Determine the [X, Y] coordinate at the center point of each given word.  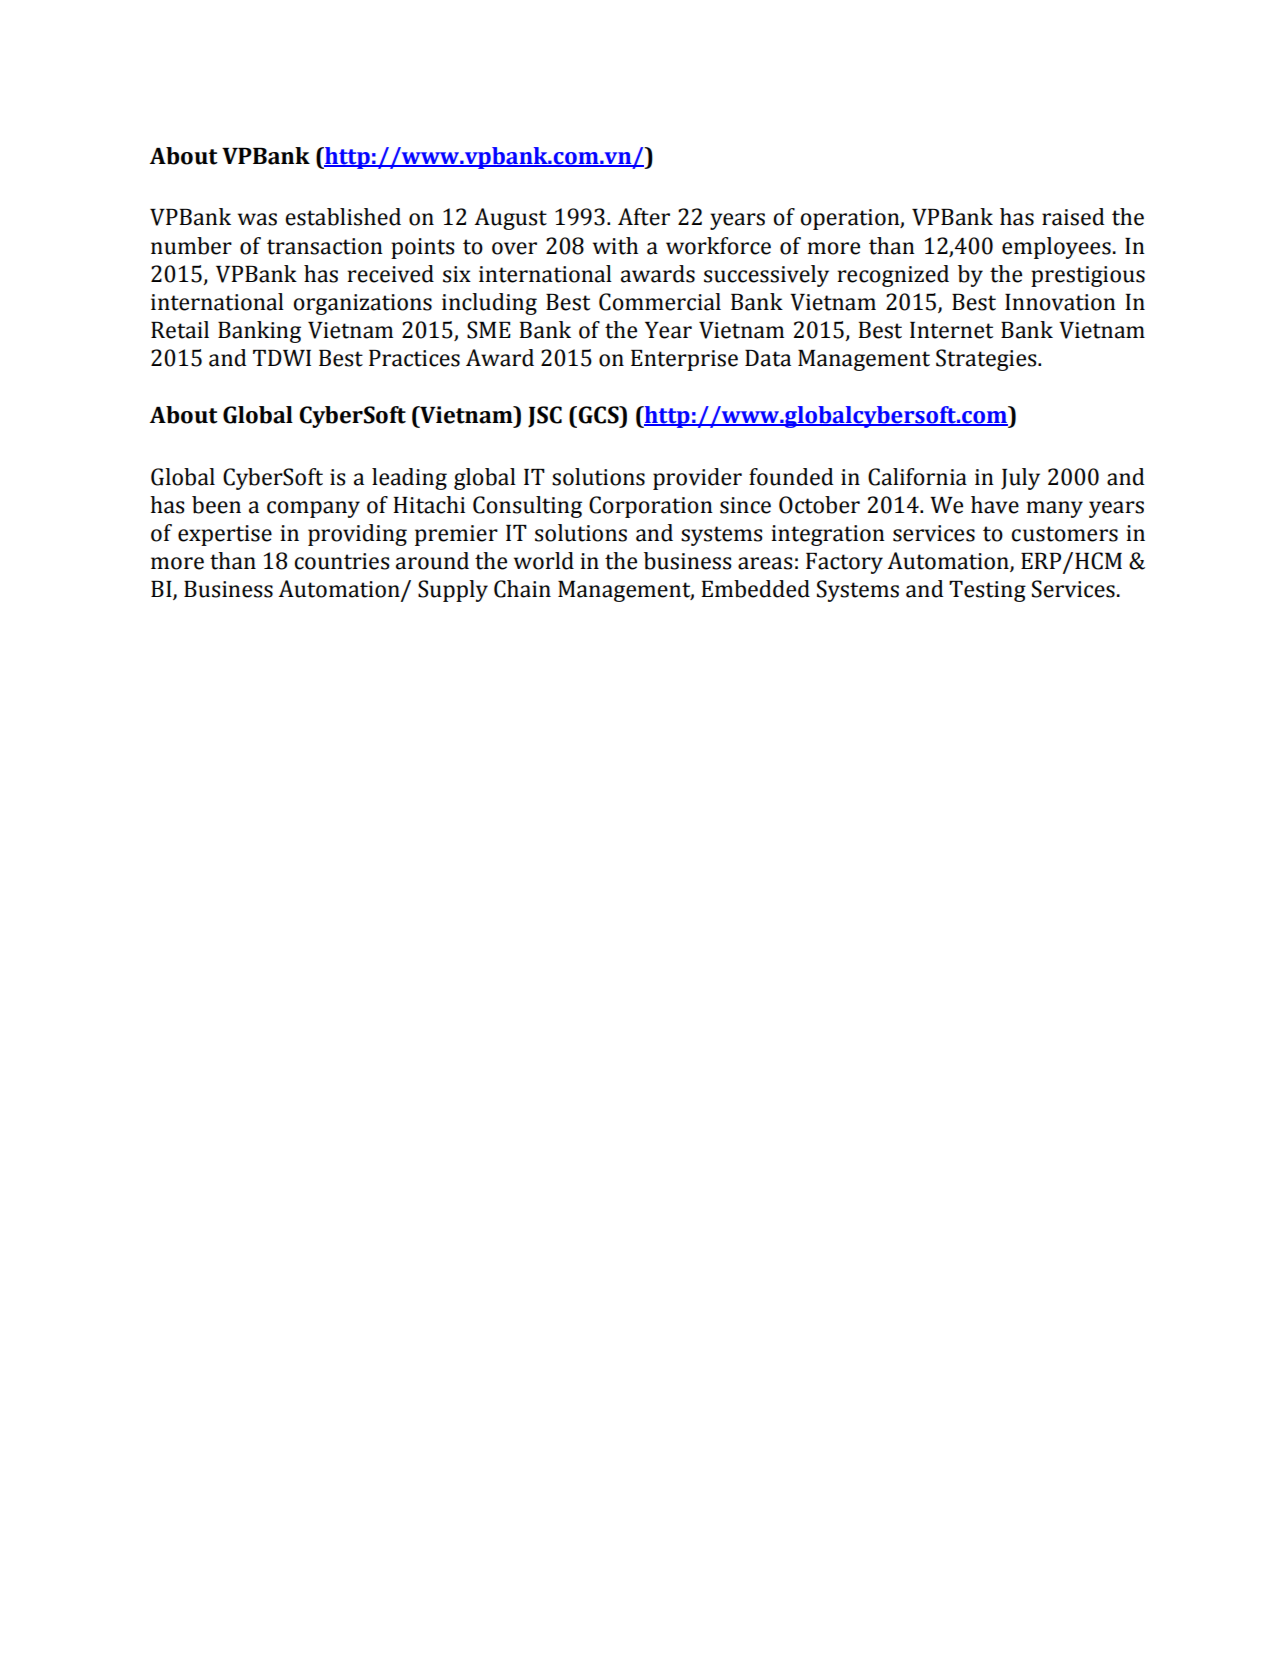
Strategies [987, 360]
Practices [414, 358]
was [257, 219]
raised [1073, 217]
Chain [522, 589]
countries [342, 561]
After [644, 217]
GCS [599, 415]
